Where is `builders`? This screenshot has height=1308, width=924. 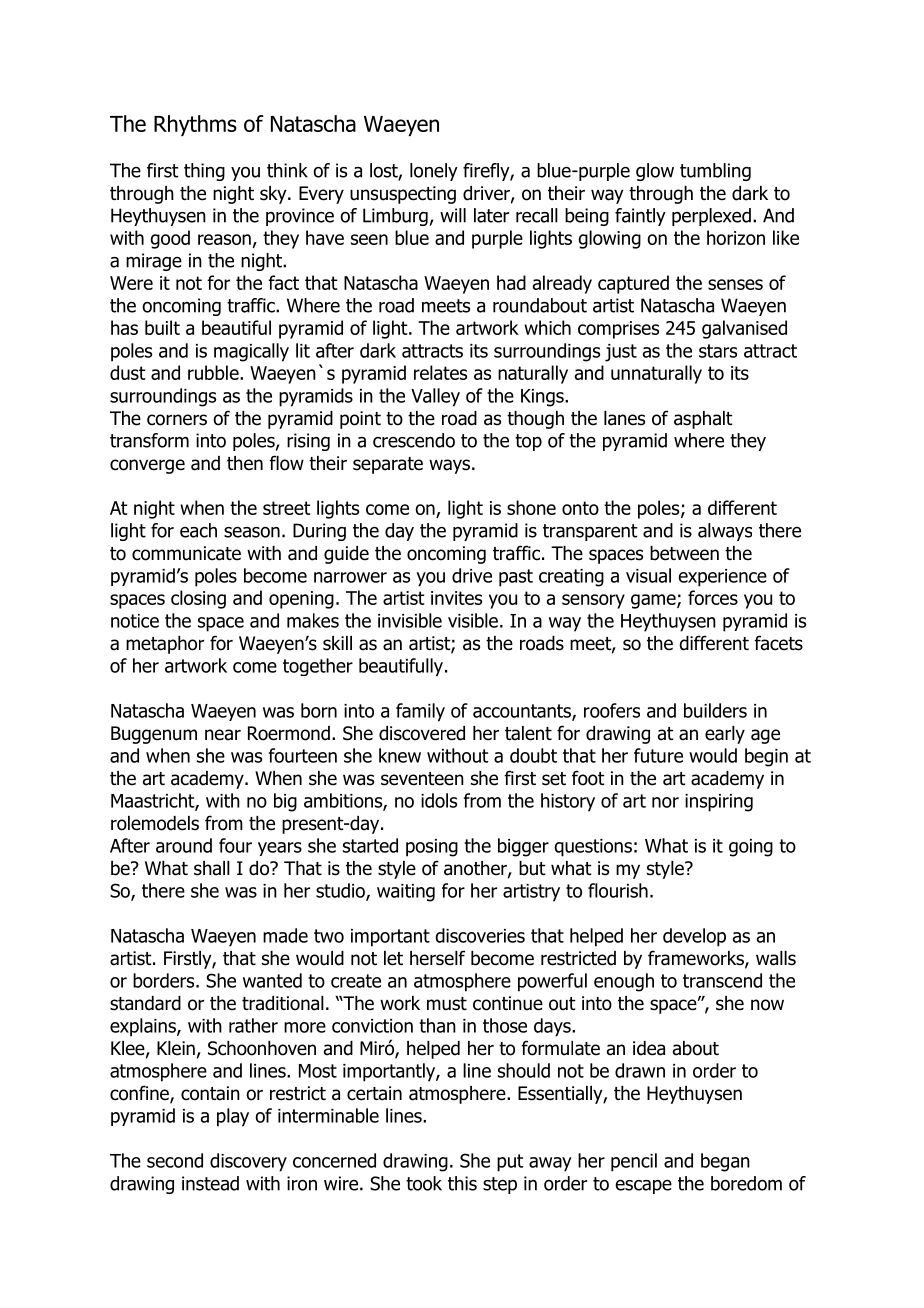
builders is located at coordinates (715, 710).
